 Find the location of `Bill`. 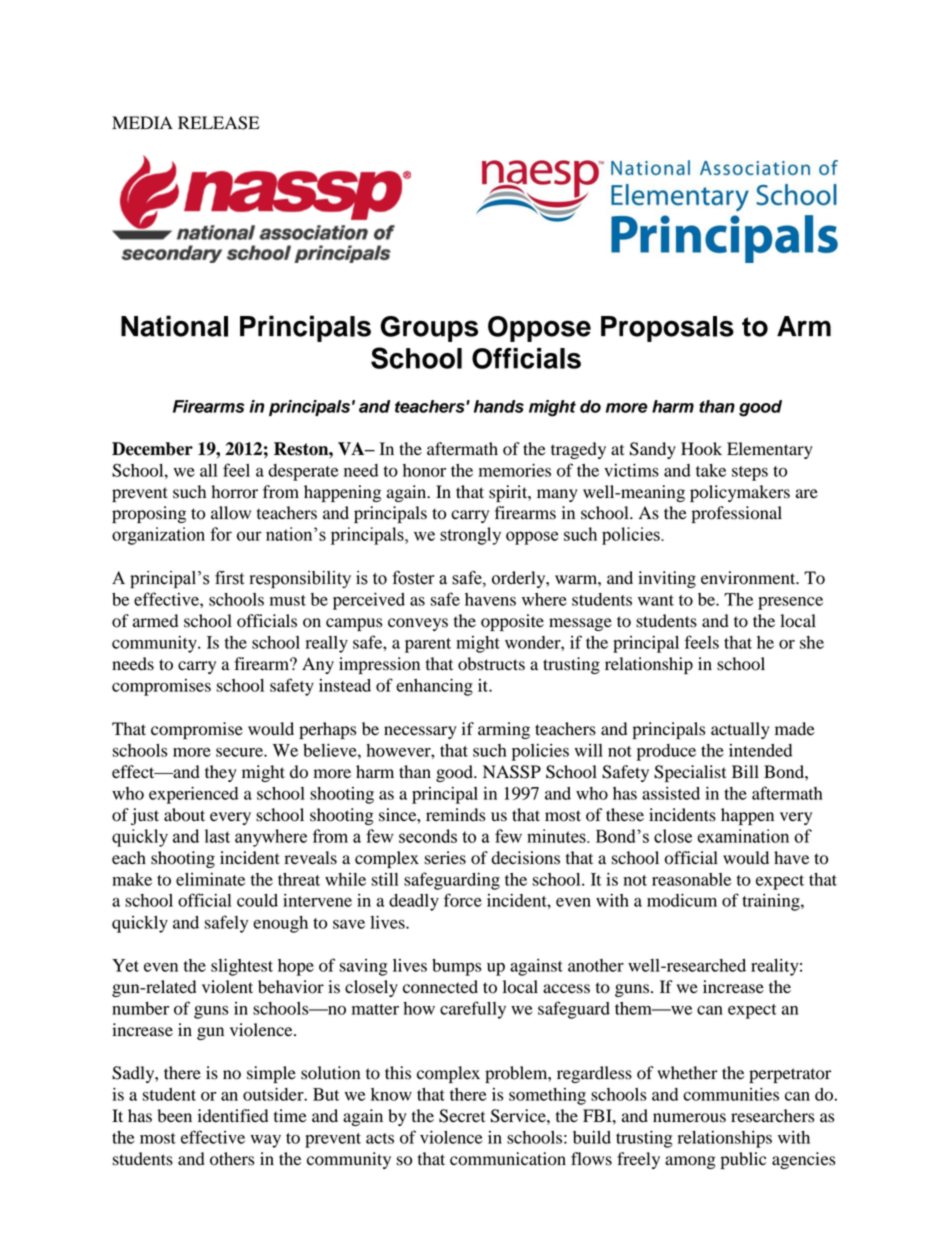

Bill is located at coordinates (745, 771).
